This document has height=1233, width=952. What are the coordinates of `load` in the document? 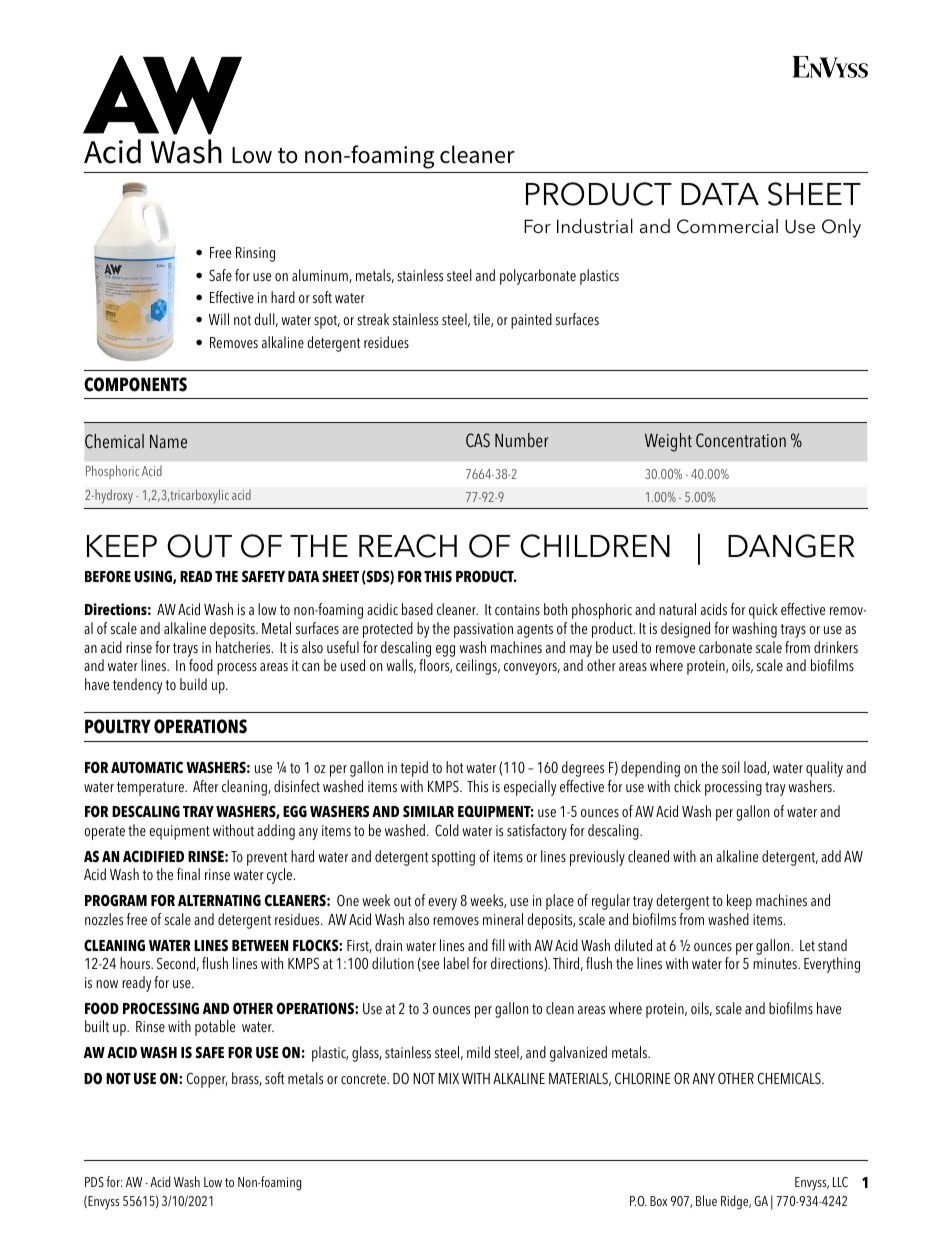 It's located at (756, 768).
